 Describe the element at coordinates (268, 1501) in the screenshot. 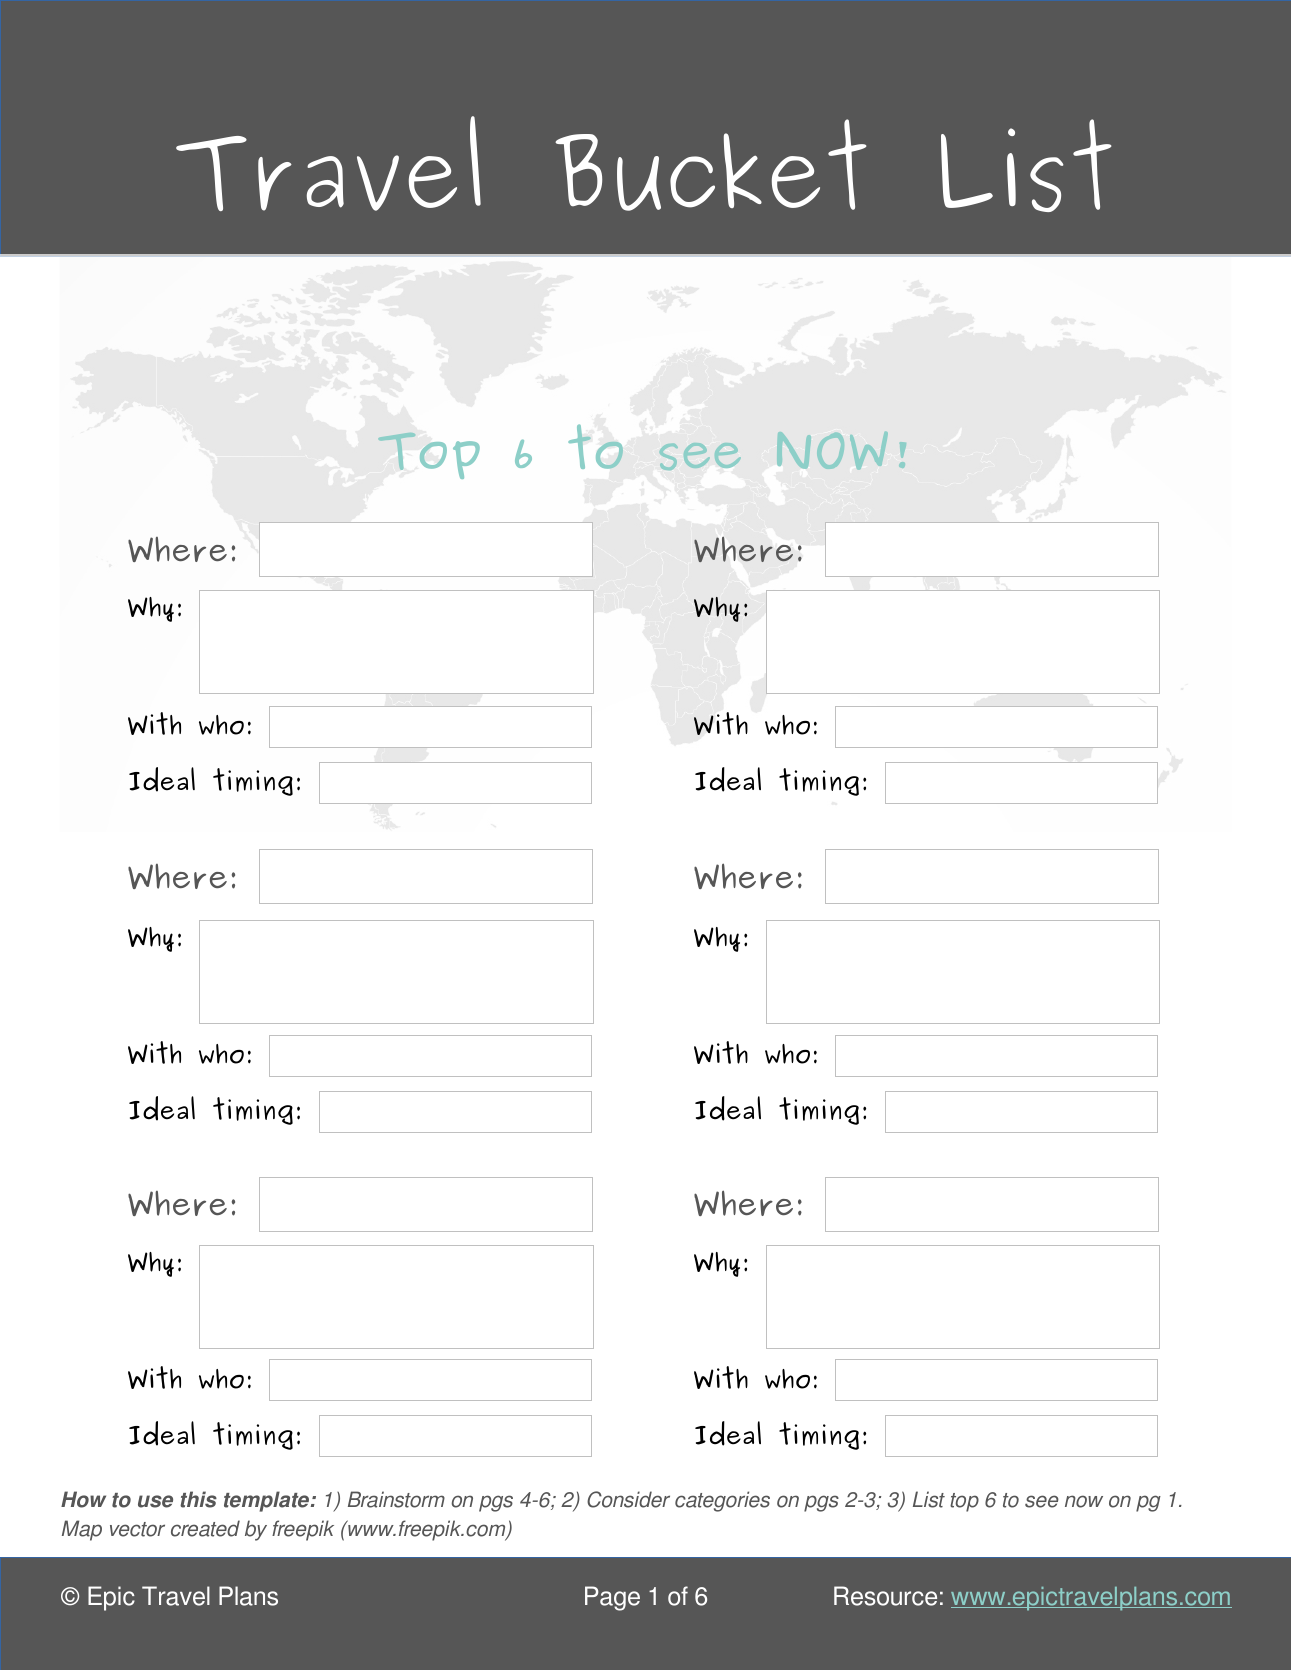

I see `template` at that location.
